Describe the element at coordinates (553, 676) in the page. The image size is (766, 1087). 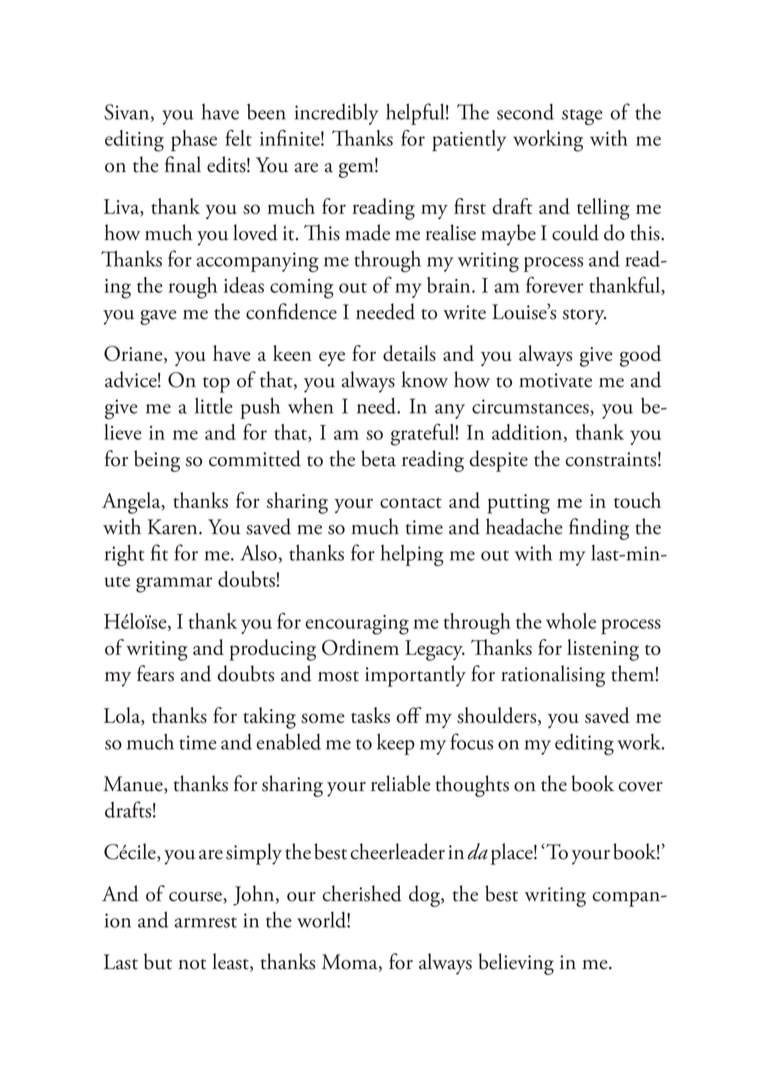
I see `rationalising` at that location.
